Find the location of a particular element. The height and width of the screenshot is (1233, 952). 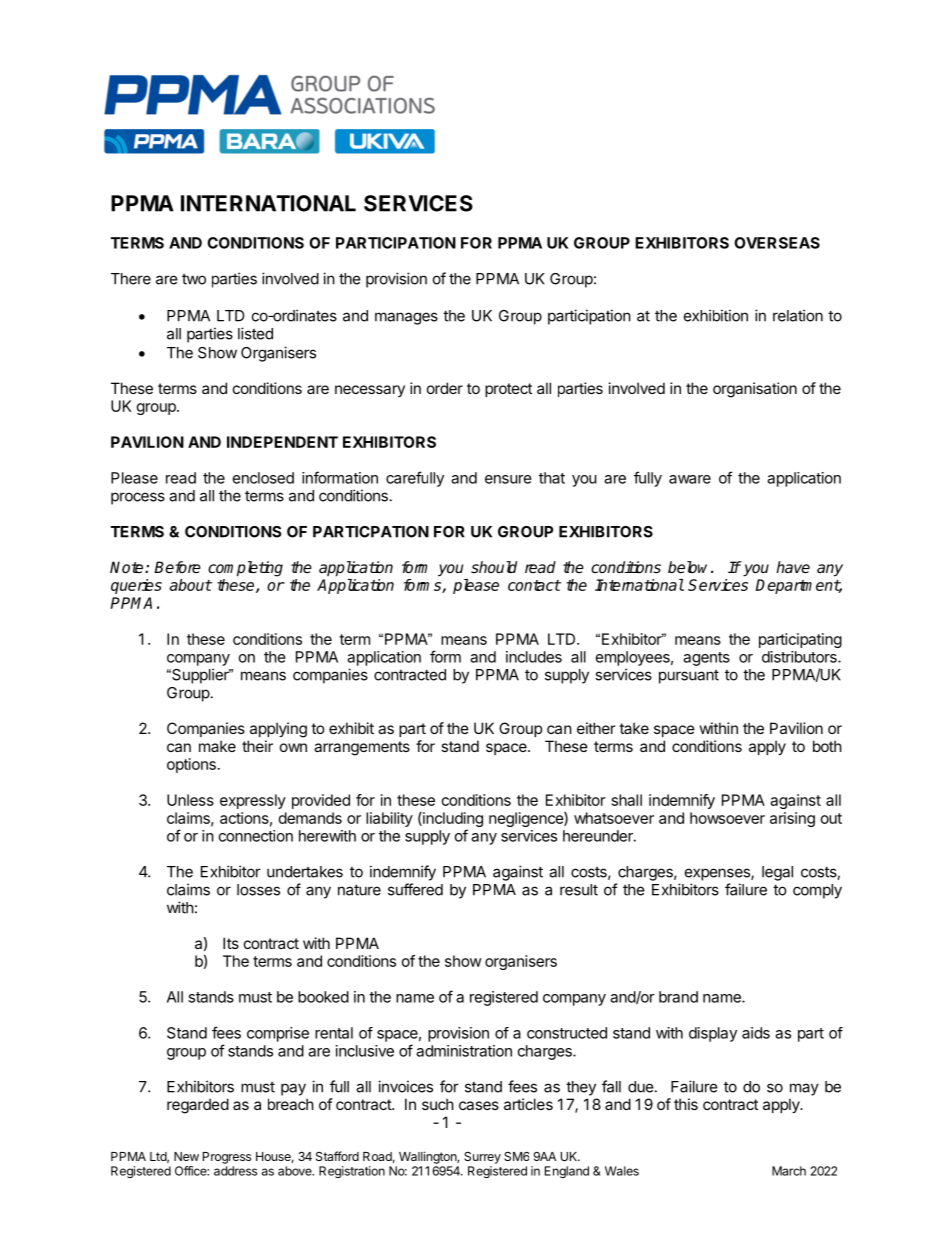

two is located at coordinates (194, 279).
